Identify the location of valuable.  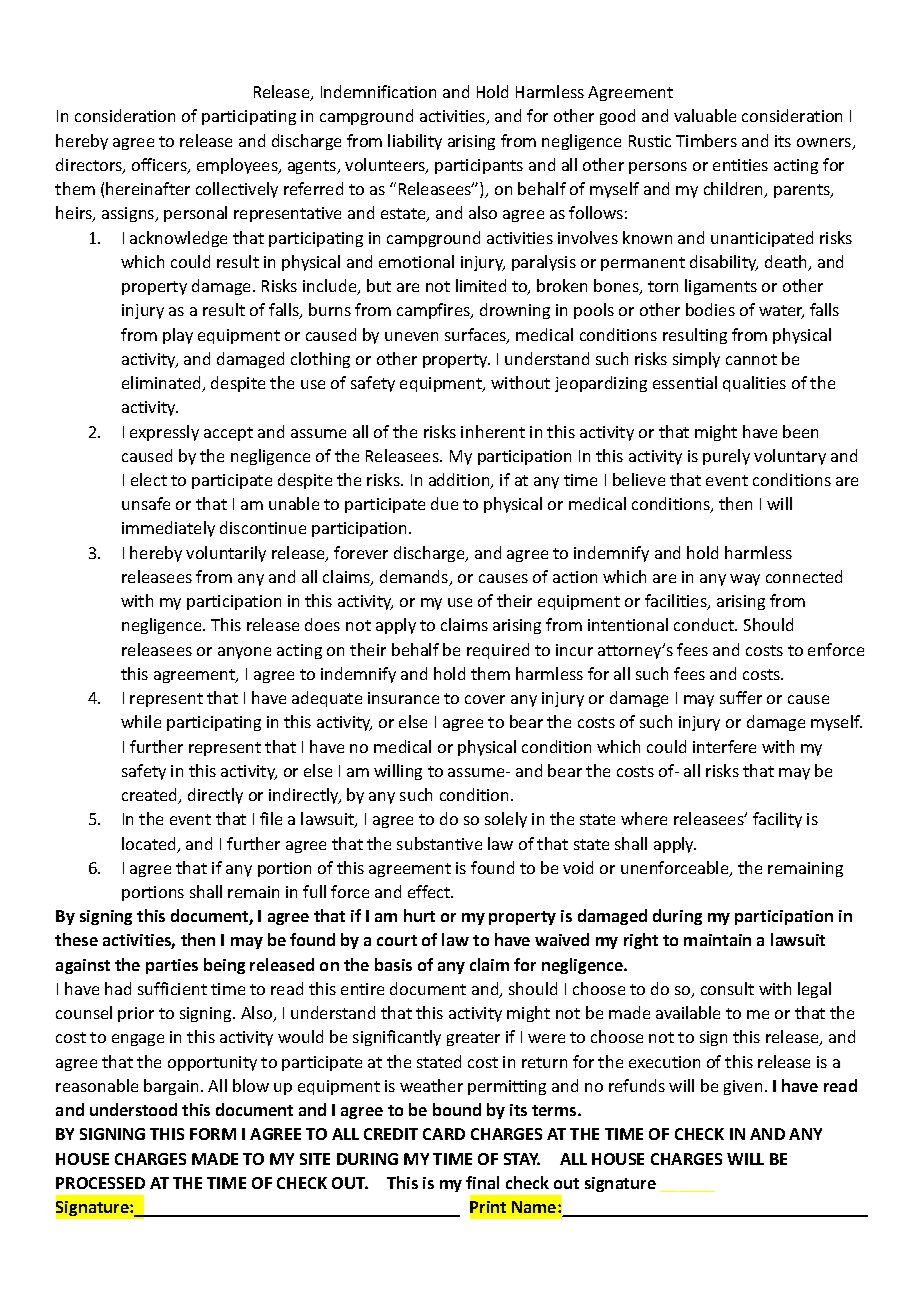
(705, 115).
